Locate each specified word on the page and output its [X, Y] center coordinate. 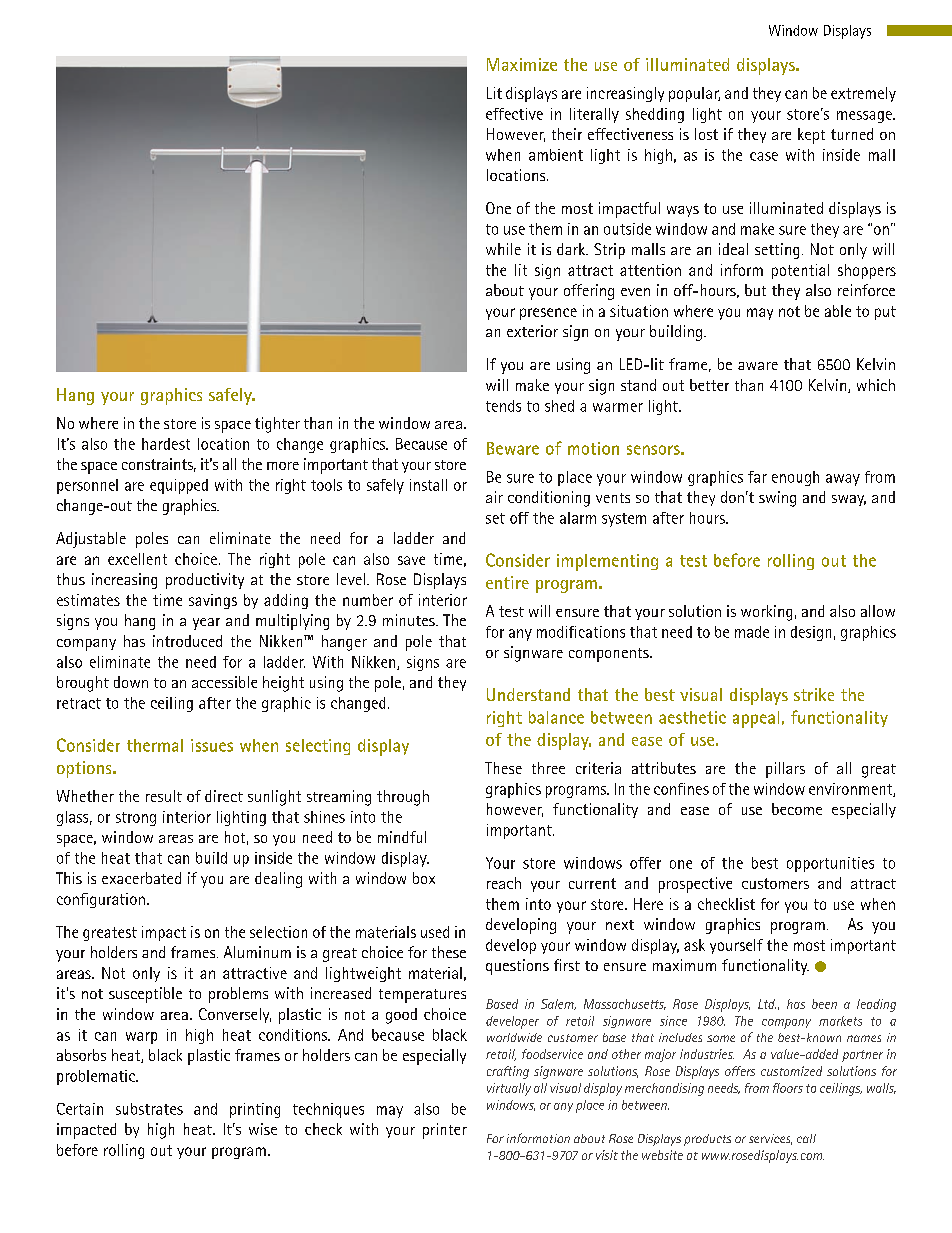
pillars [785, 770]
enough [795, 478]
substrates [149, 1109]
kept [811, 136]
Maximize [522, 64]
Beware [513, 448]
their [567, 134]
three [548, 768]
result [164, 796]
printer [445, 1131]
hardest [166, 444]
